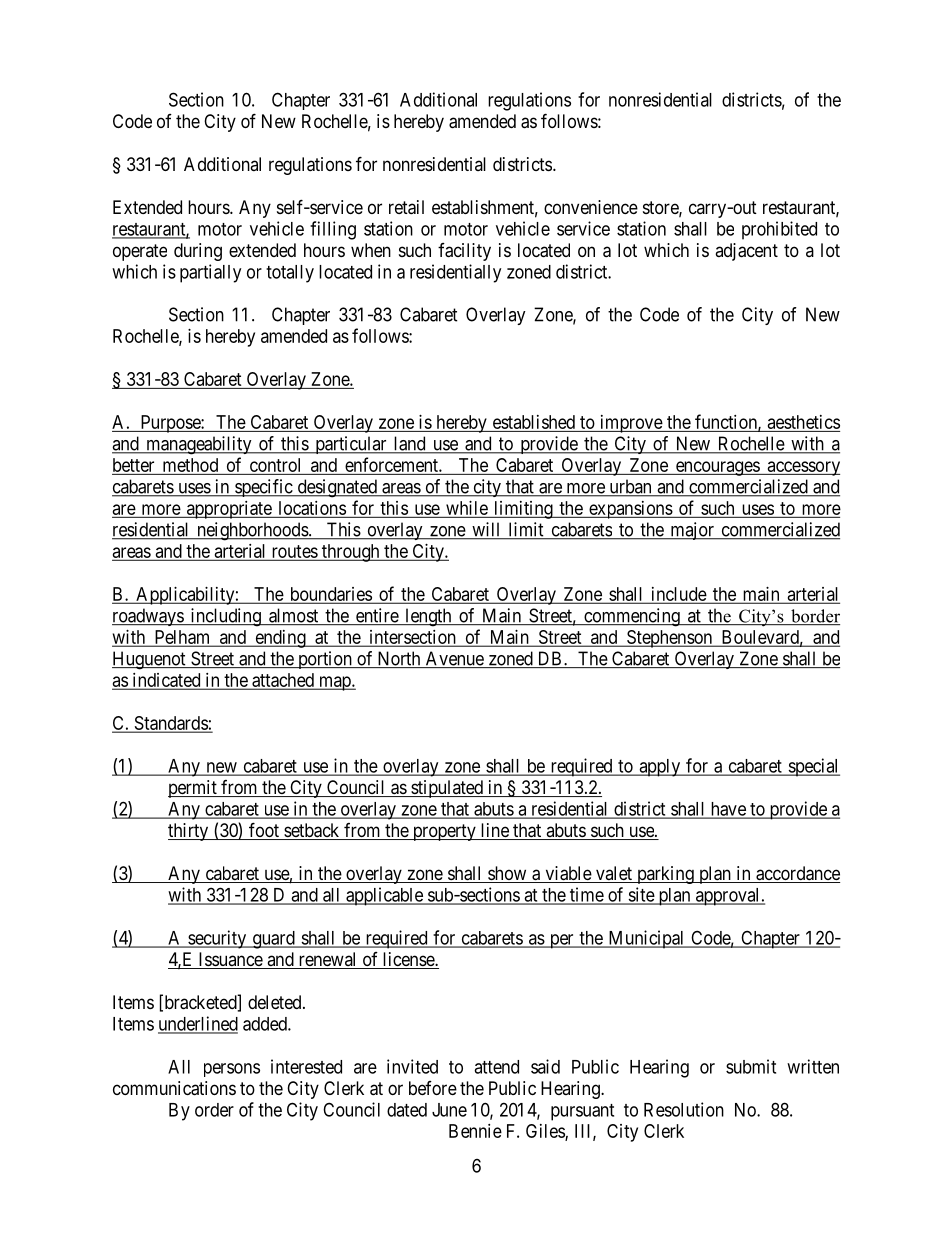 Image resolution: width=952 pixels, height=1233 pixels. What do you see at coordinates (174, 1088) in the screenshot?
I see `communications` at bounding box center [174, 1088].
